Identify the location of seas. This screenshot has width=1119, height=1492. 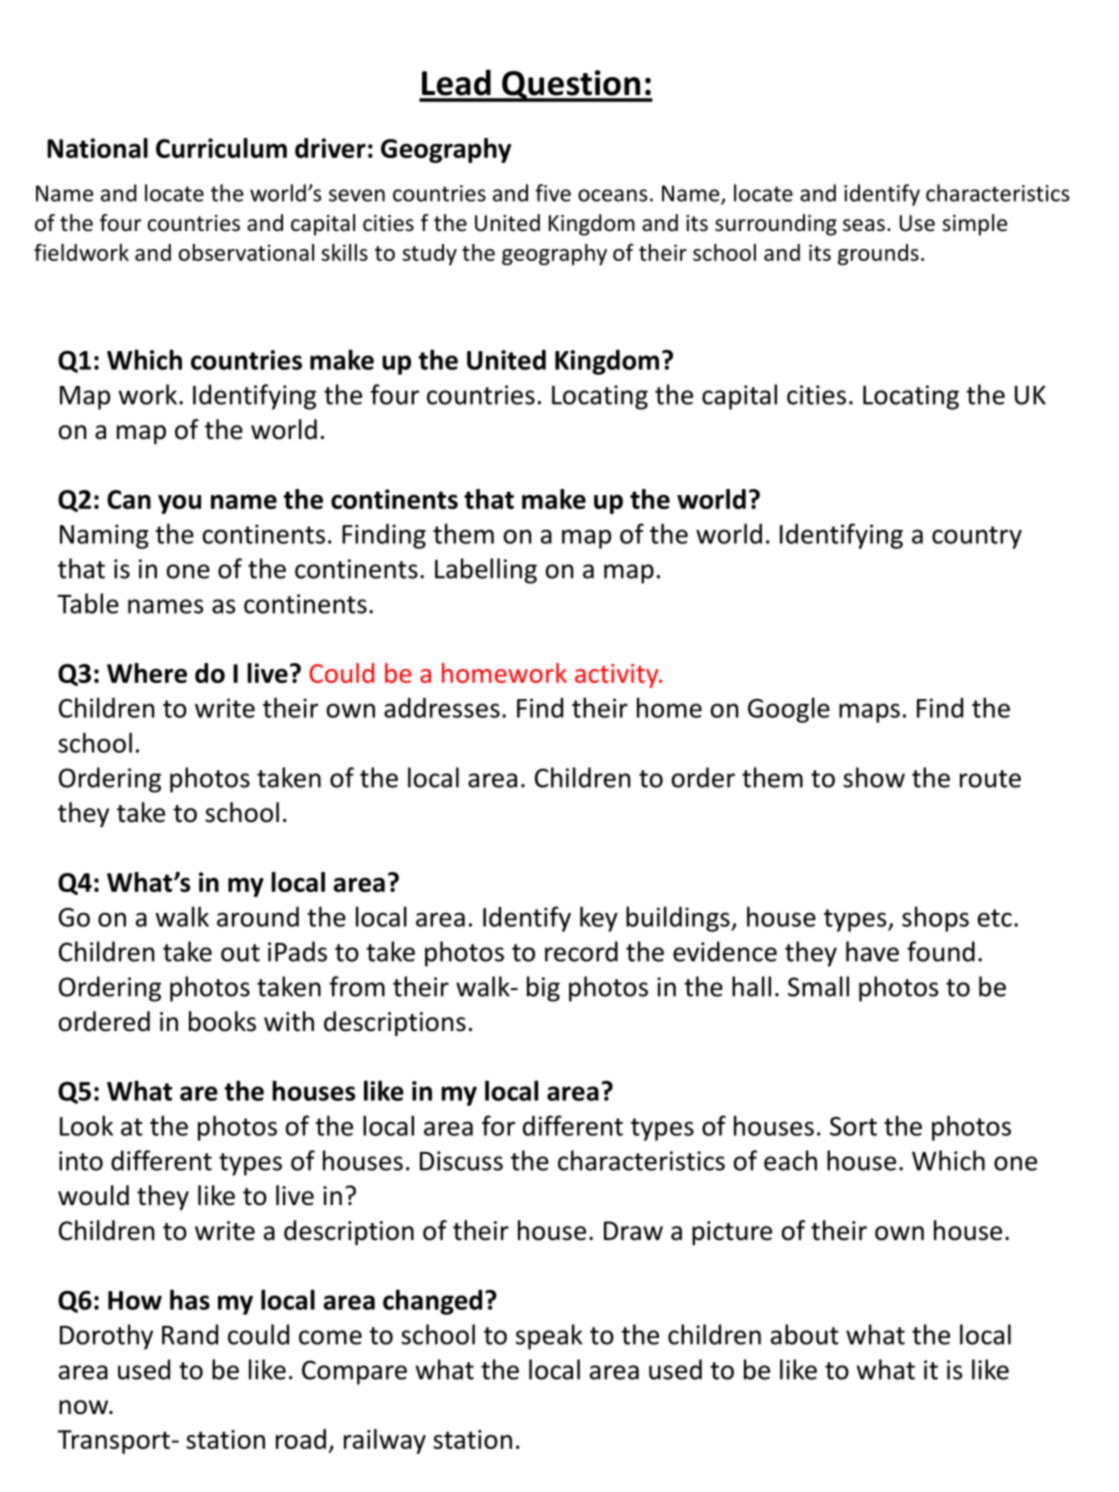
(864, 225).
